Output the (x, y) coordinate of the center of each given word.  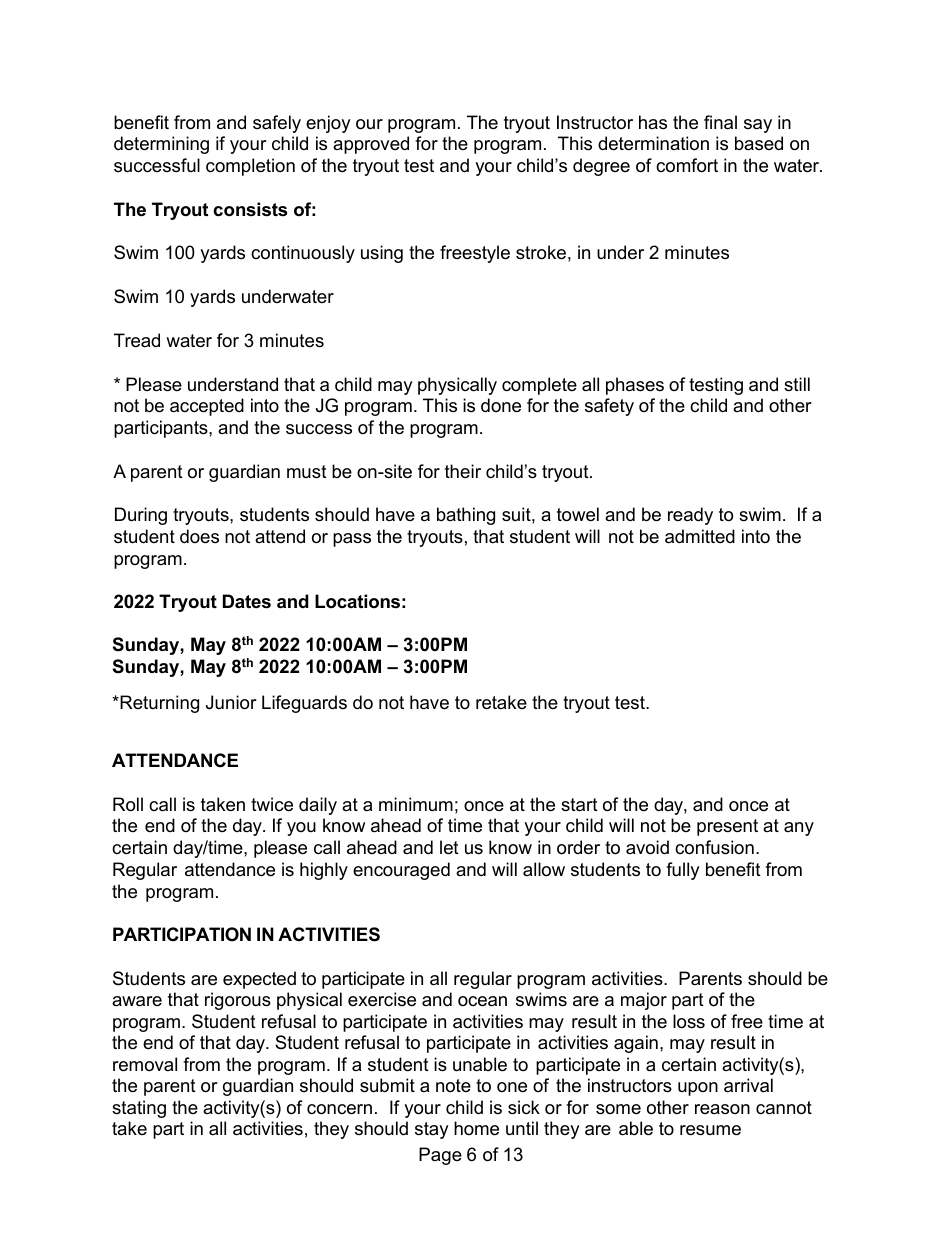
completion (250, 167)
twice (272, 804)
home (476, 1128)
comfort (687, 165)
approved (371, 145)
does (199, 536)
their (463, 471)
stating (139, 1109)
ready (690, 516)
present (727, 827)
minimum (416, 804)
